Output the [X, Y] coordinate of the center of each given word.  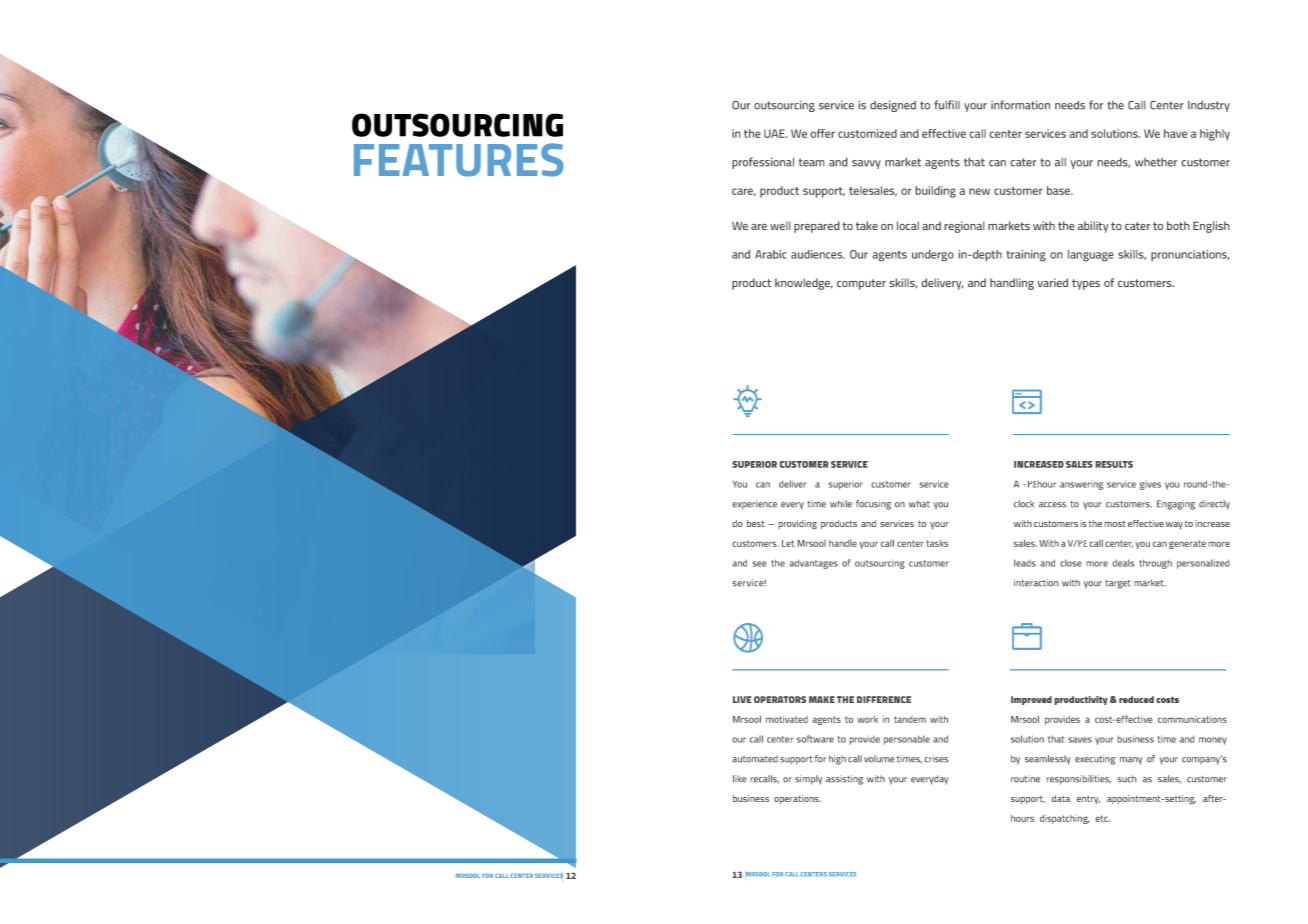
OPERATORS [780, 699]
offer [823, 133]
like [739, 778]
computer [861, 284]
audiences [818, 254]
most [1115, 523]
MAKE [822, 699]
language [1090, 255]
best [756, 523]
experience [755, 504]
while [841, 503]
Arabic [770, 254]
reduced [1136, 699]
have [1175, 133]
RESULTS [1114, 464]
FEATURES [459, 160]
